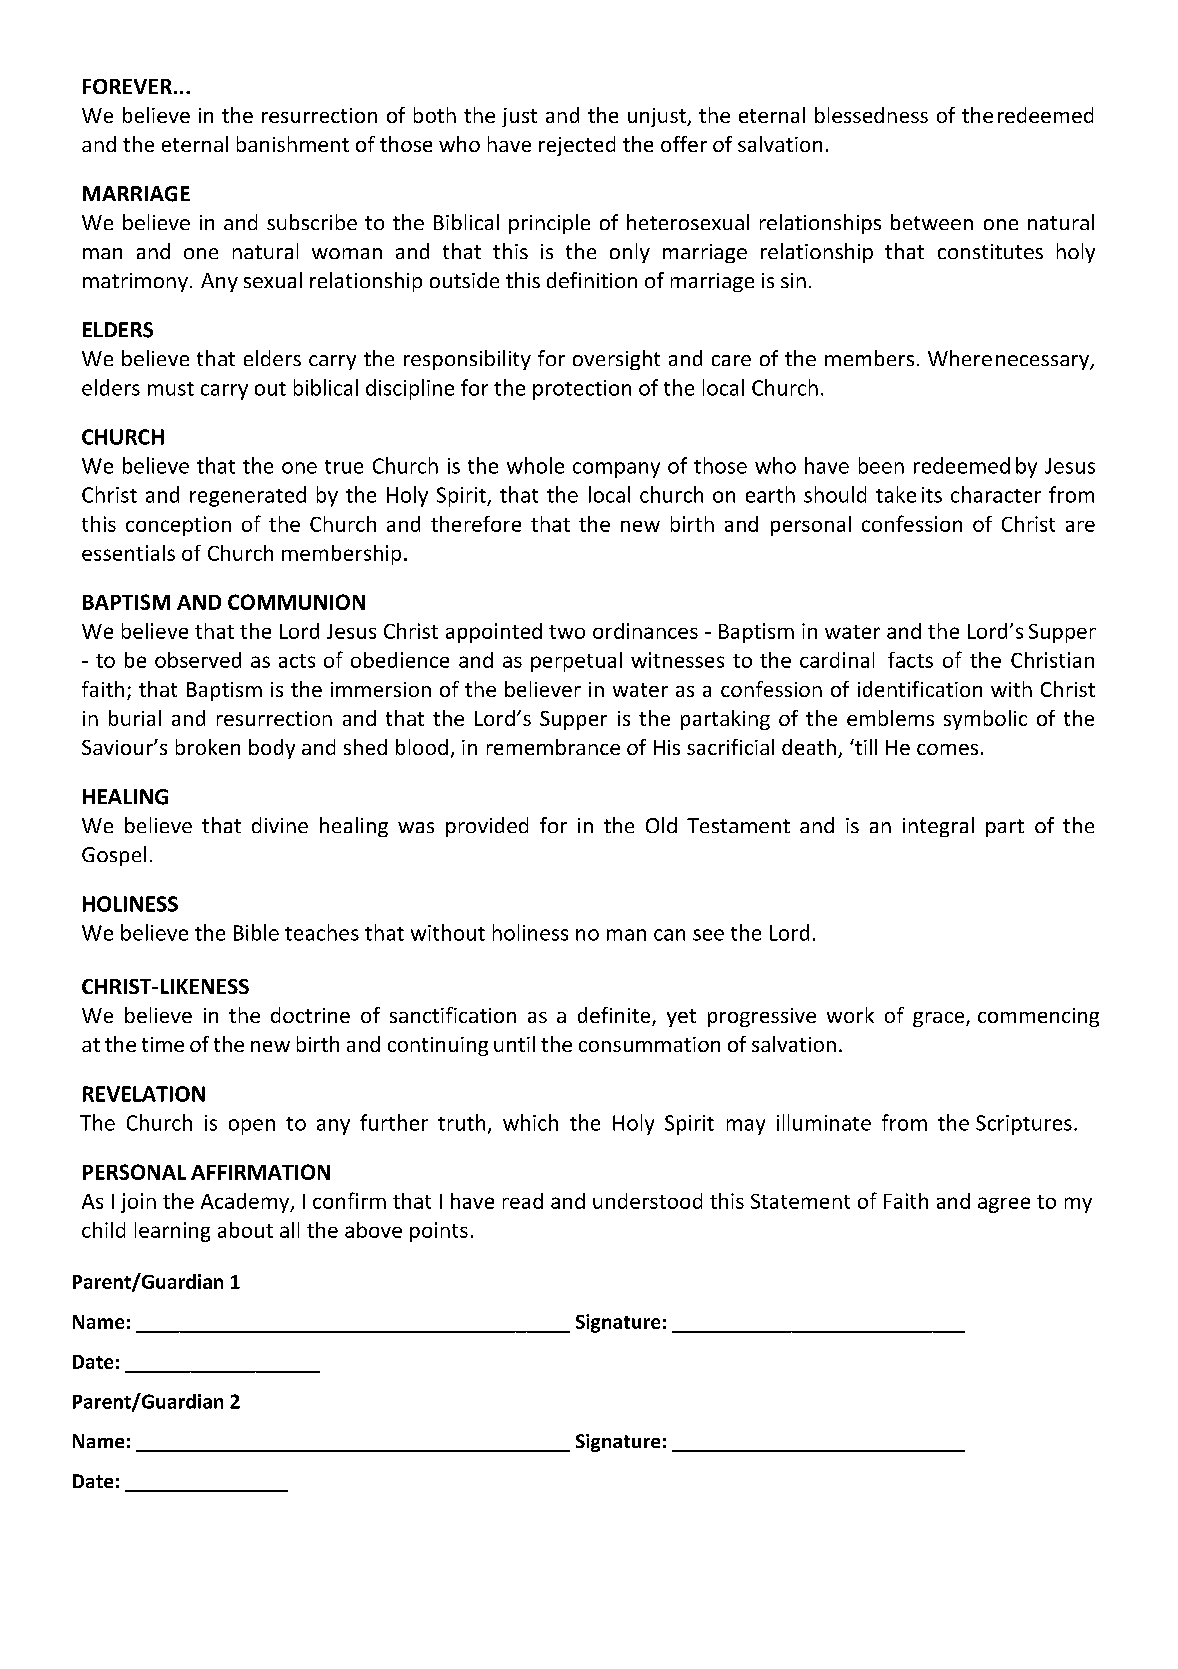 This screenshot has width=1178, height=1669. What do you see at coordinates (246, 1203) in the screenshot?
I see `Academy` at bounding box center [246, 1203].
